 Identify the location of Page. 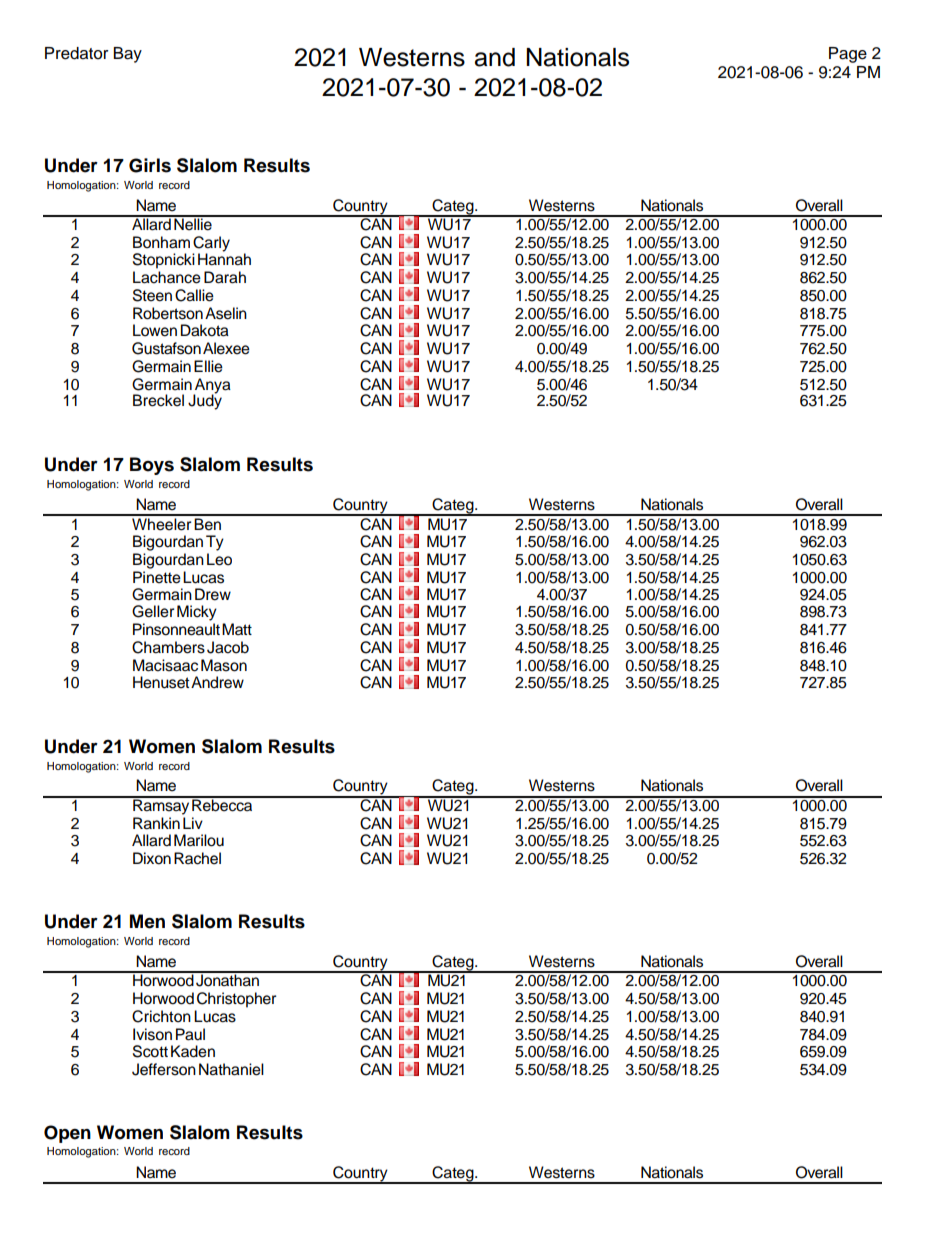
(848, 55).
